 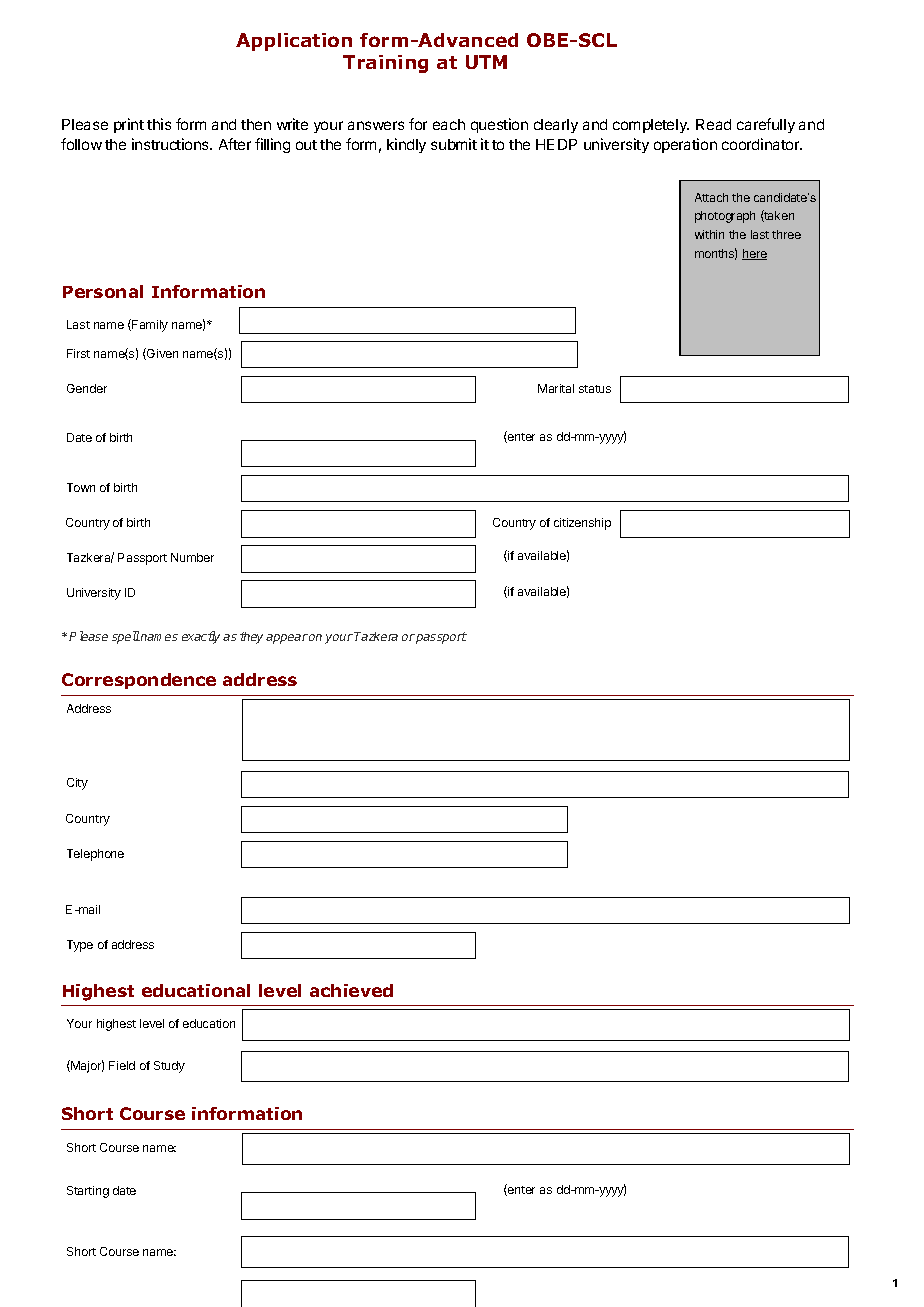 I want to click on status, so click(x=595, y=389).
